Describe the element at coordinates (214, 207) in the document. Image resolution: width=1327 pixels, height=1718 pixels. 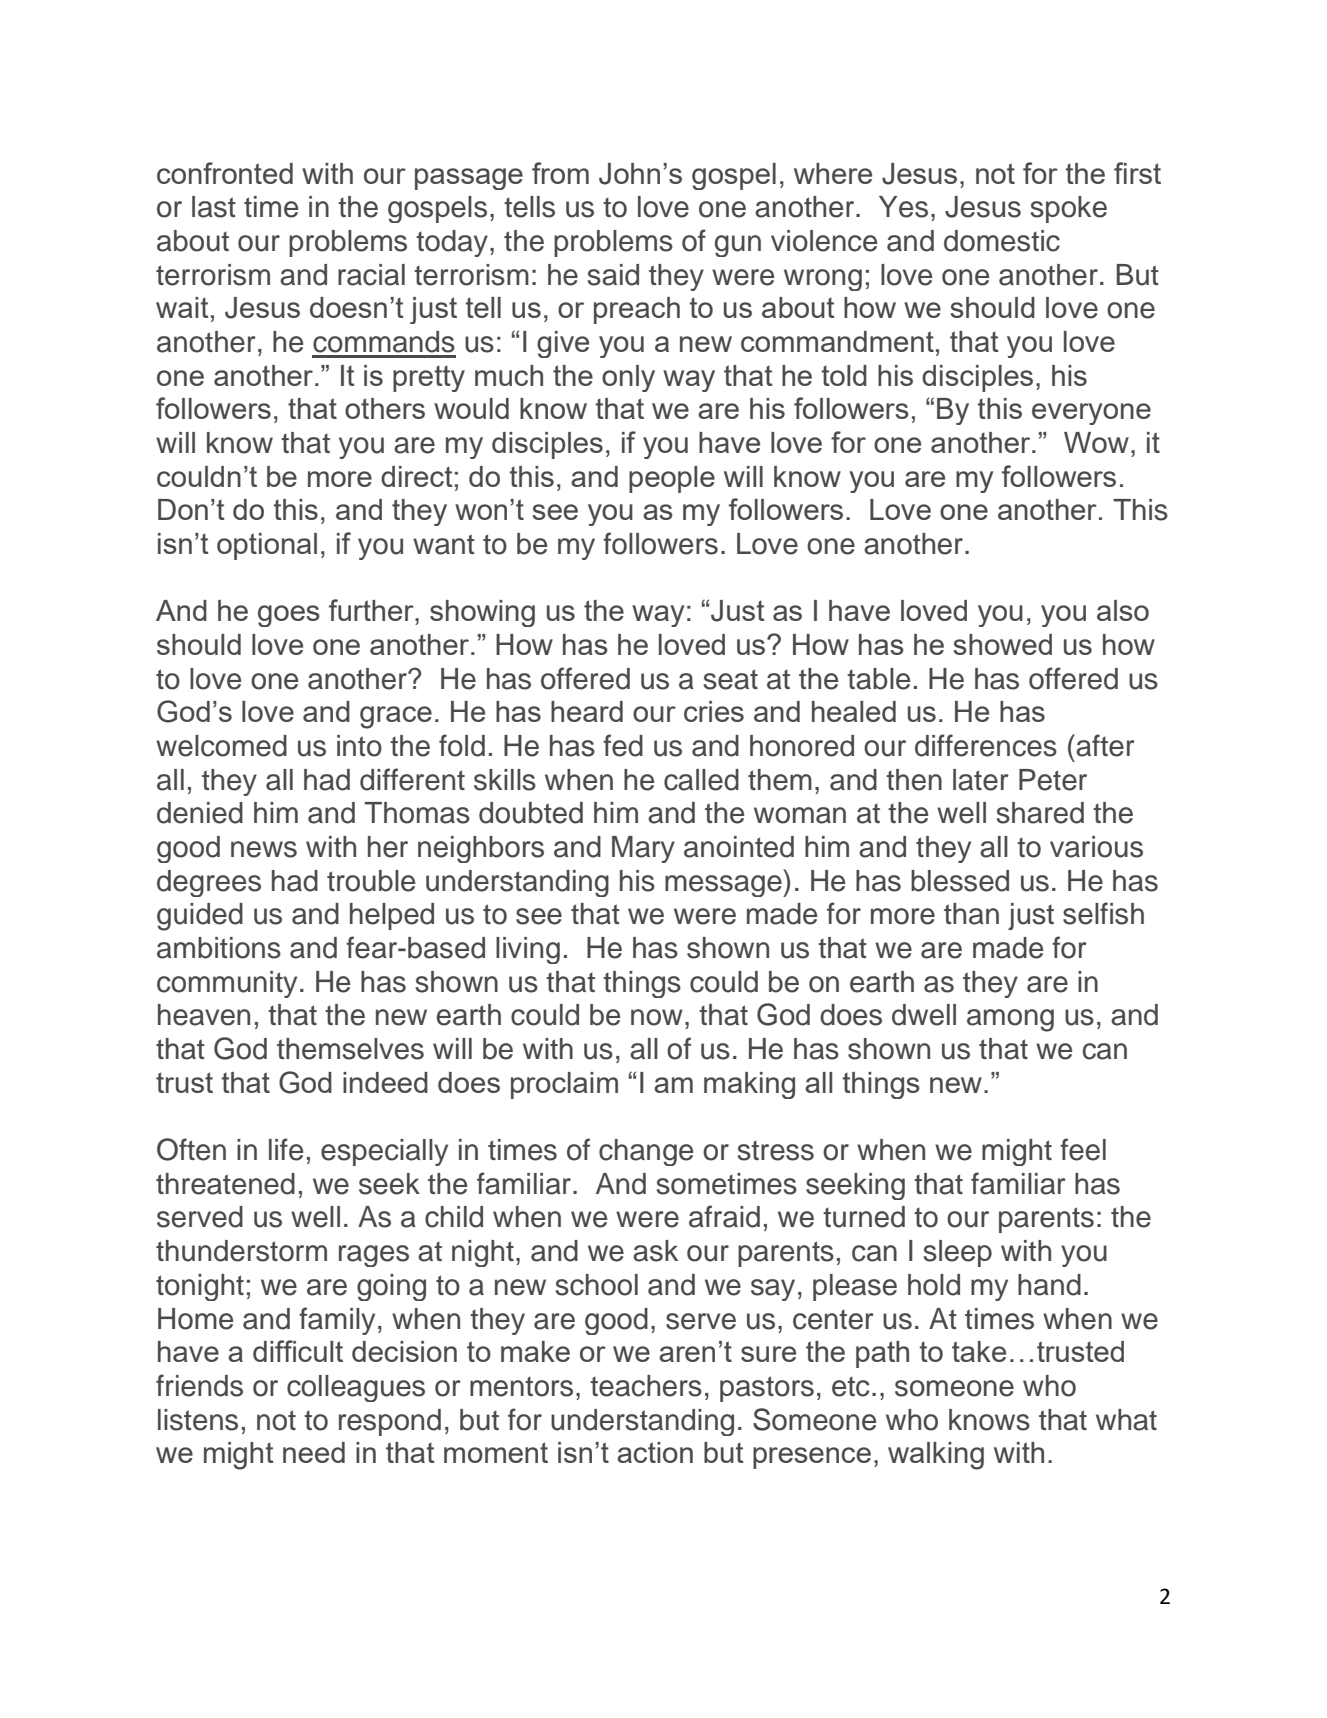
I see `last` at that location.
